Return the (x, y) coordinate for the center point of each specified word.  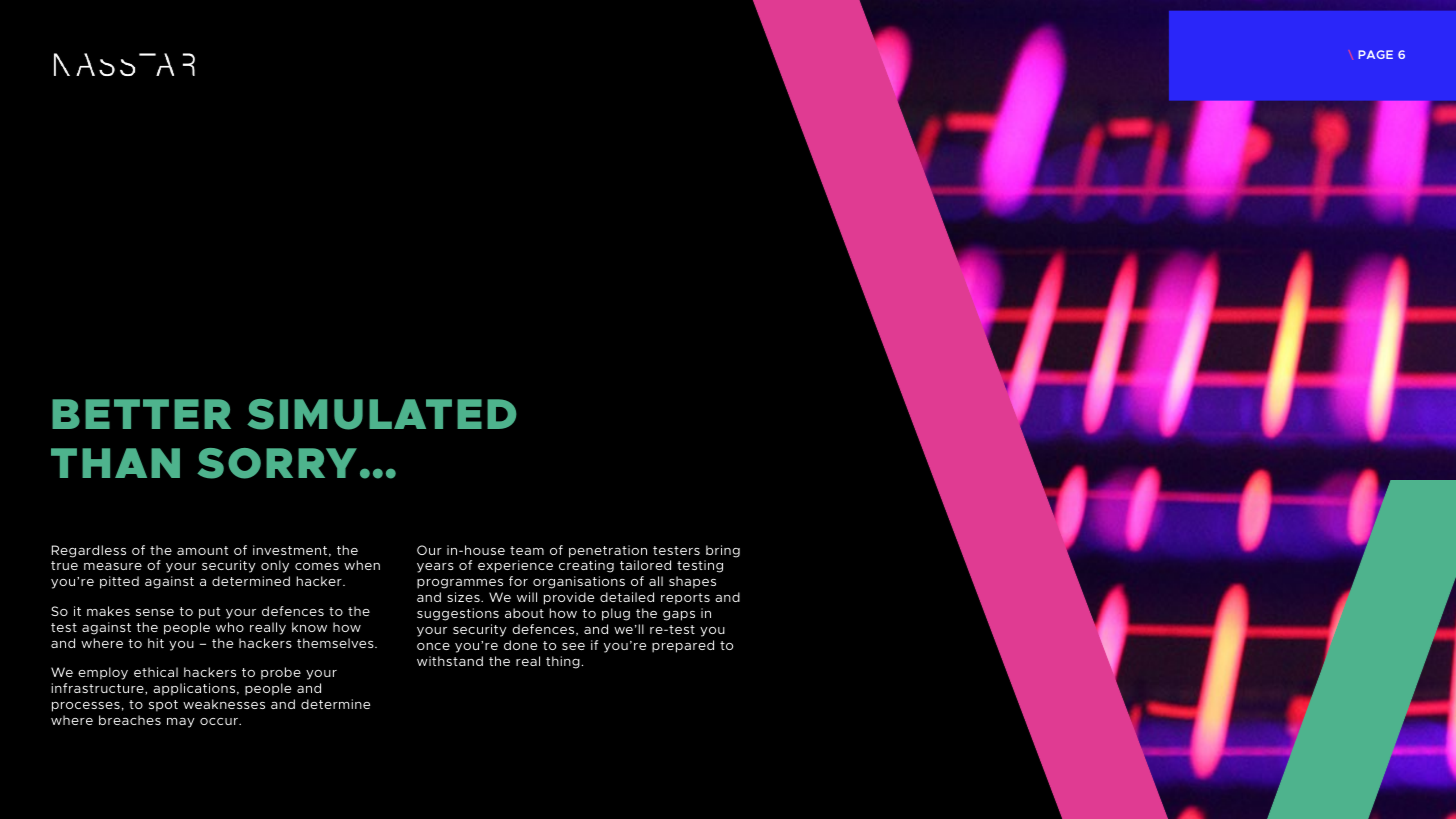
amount (202, 550)
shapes (692, 582)
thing (563, 662)
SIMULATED (381, 414)
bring (723, 551)
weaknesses (224, 704)
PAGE (1375, 54)
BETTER (141, 414)
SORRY (277, 463)
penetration (608, 551)
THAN (115, 463)
